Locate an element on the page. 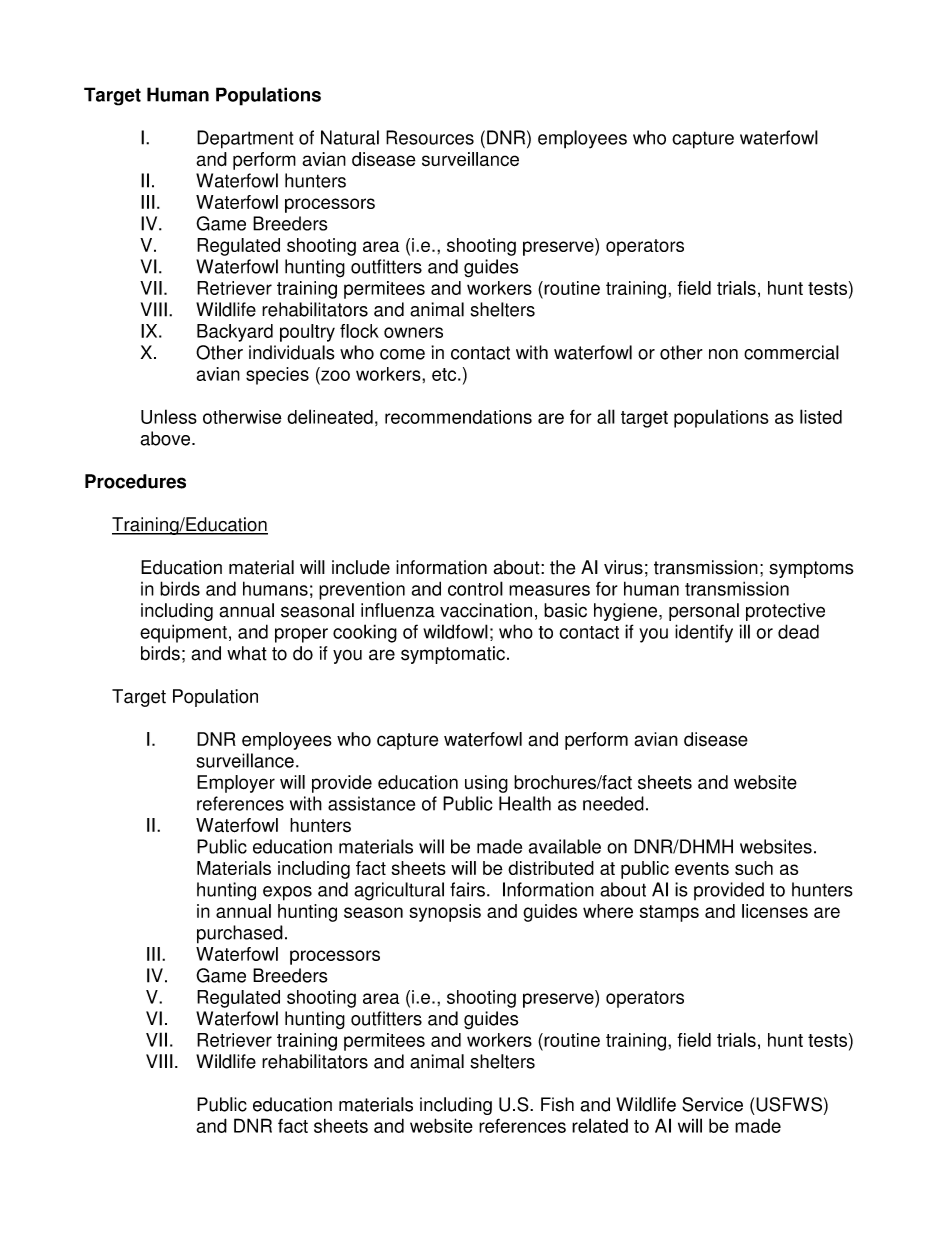 The height and width of the document is (1233, 952). listed is located at coordinates (821, 416).
